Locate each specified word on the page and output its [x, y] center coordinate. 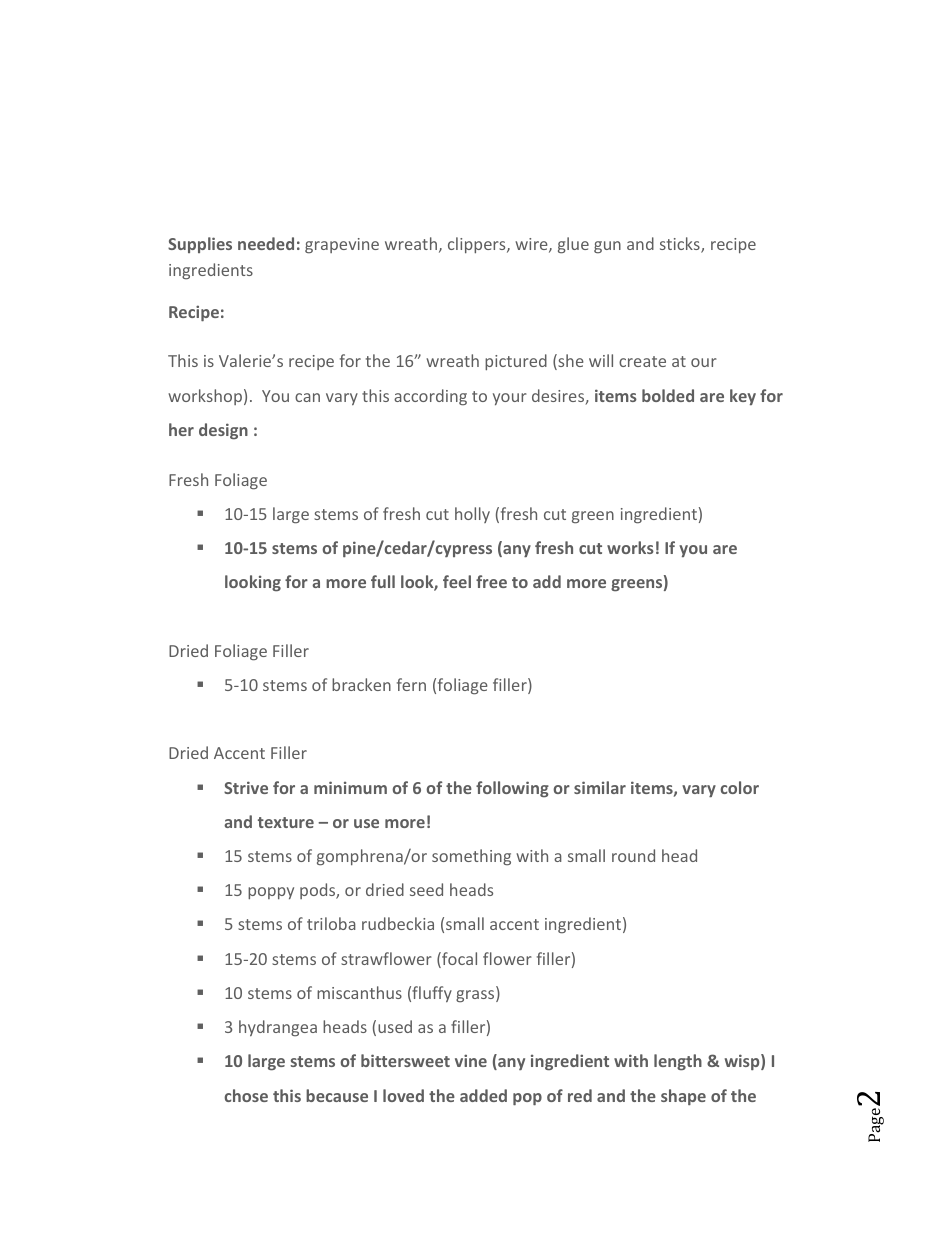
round [633, 855]
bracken [361, 684]
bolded [668, 395]
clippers [478, 245]
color [739, 787]
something [471, 857]
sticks [681, 245]
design [223, 431]
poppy [271, 893]
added [483, 1095]
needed [266, 243]
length [678, 1062]
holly [472, 515]
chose [246, 1095]
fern [411, 684]
